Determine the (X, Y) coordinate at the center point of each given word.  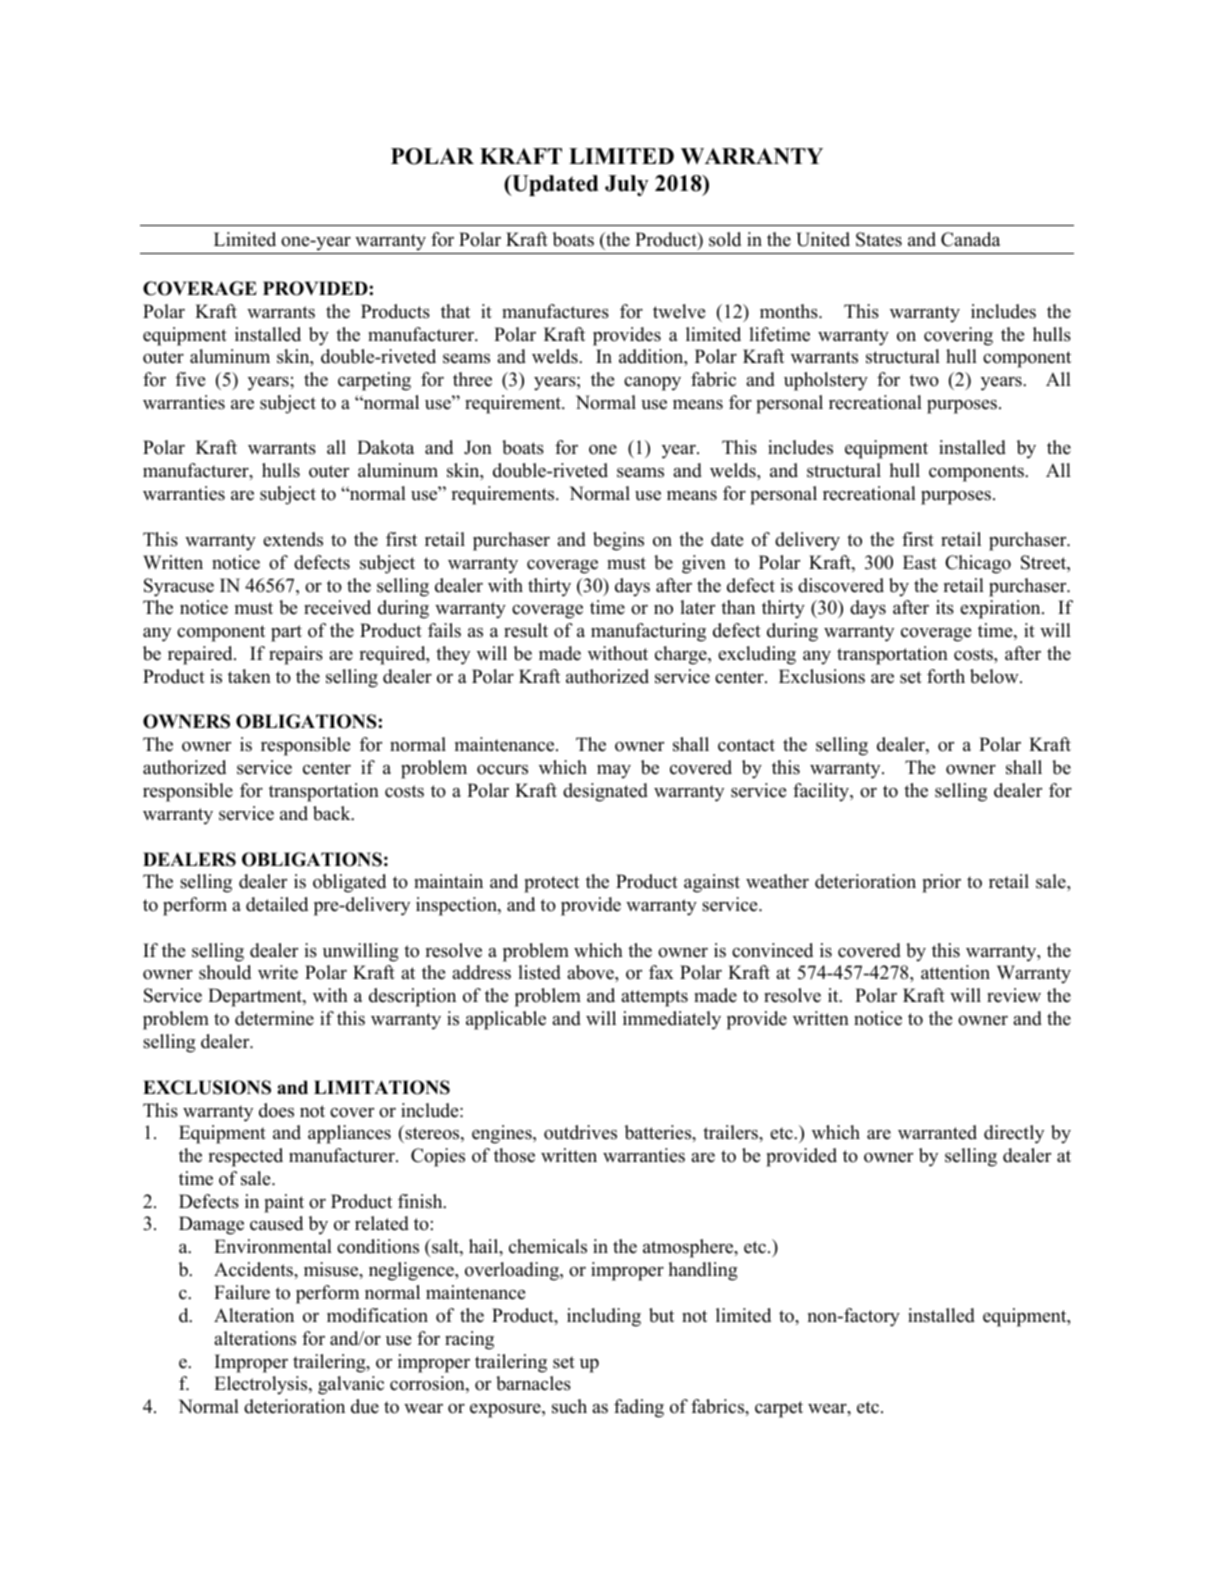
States (879, 239)
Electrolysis (262, 1385)
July (627, 185)
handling (703, 1271)
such (569, 1406)
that (455, 311)
